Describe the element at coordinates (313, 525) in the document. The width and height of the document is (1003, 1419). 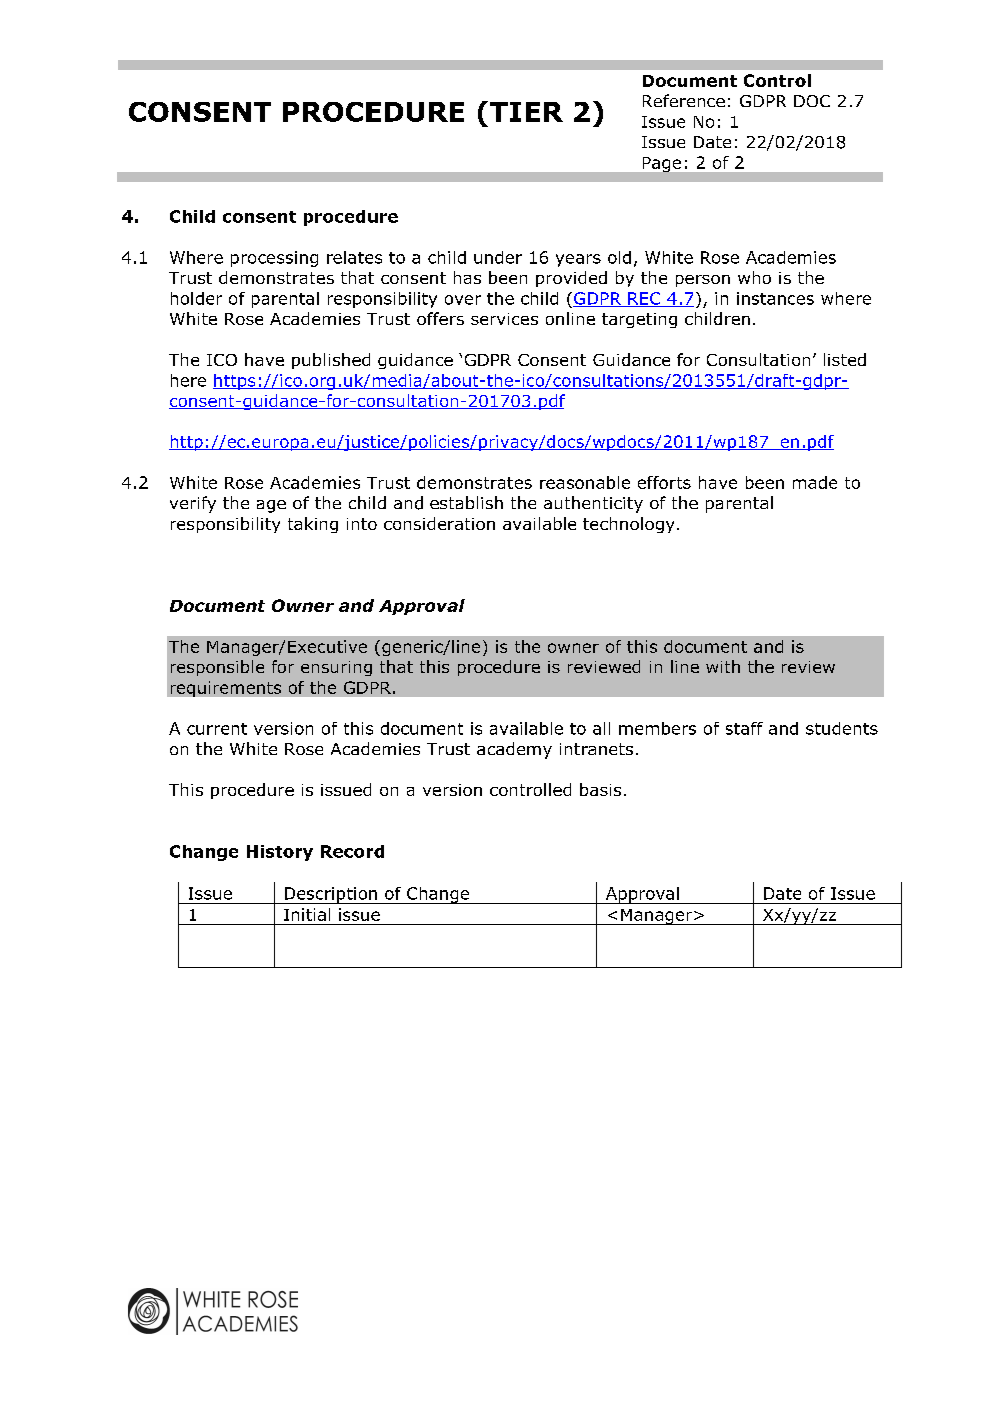
I see `taking` at that location.
